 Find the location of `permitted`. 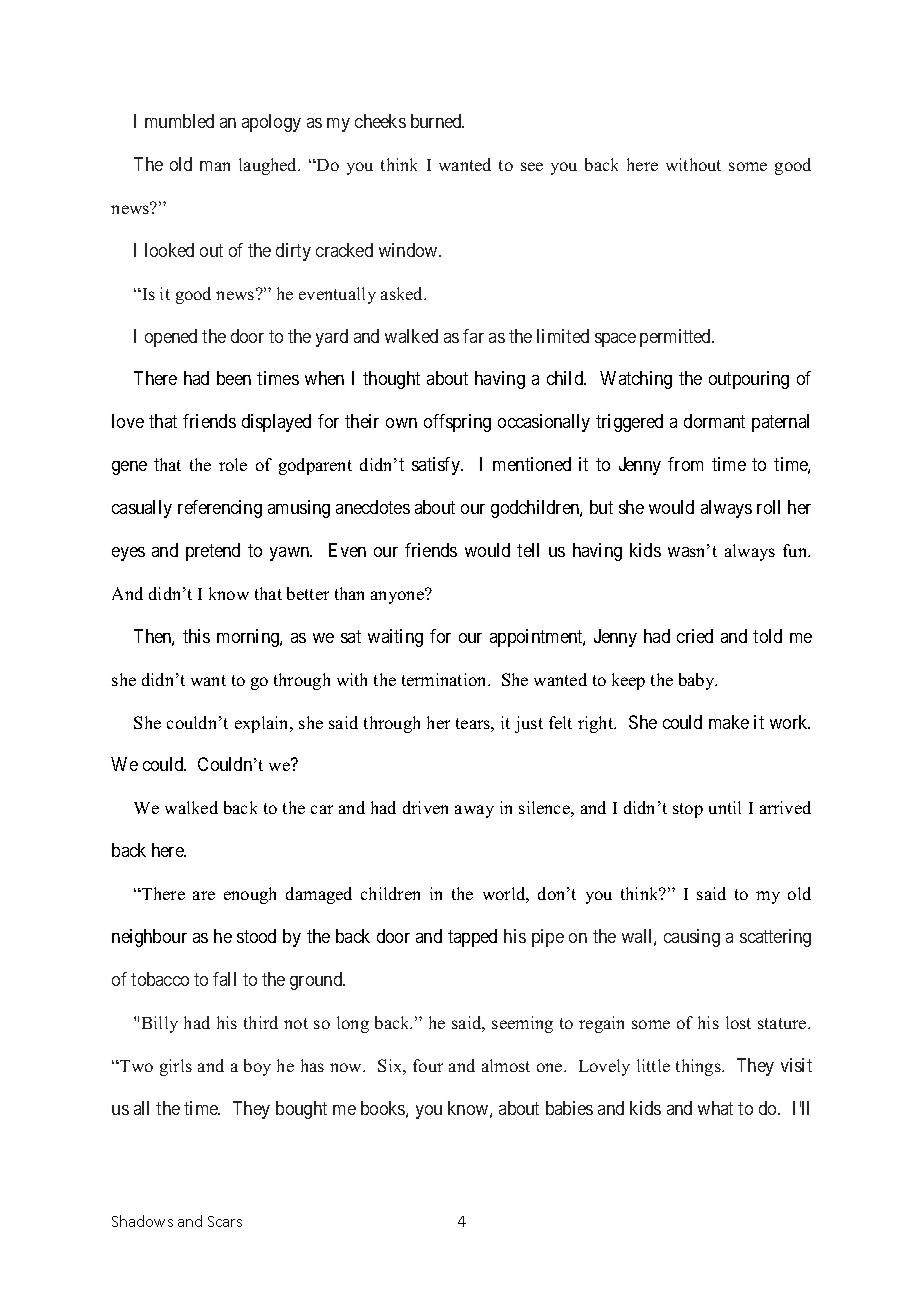

permitted is located at coordinates (677, 338).
